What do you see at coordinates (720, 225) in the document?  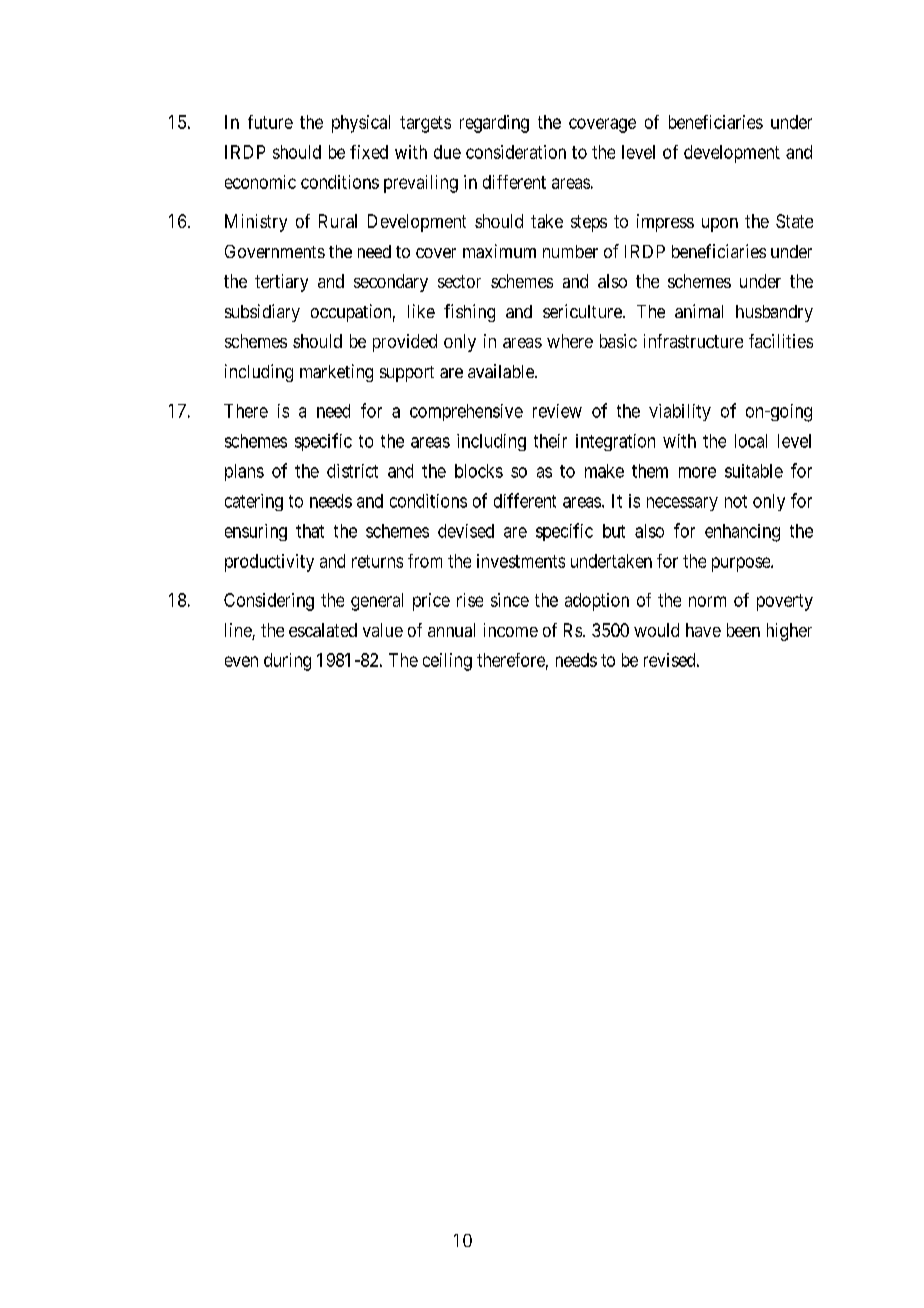 I see `upon` at bounding box center [720, 225].
